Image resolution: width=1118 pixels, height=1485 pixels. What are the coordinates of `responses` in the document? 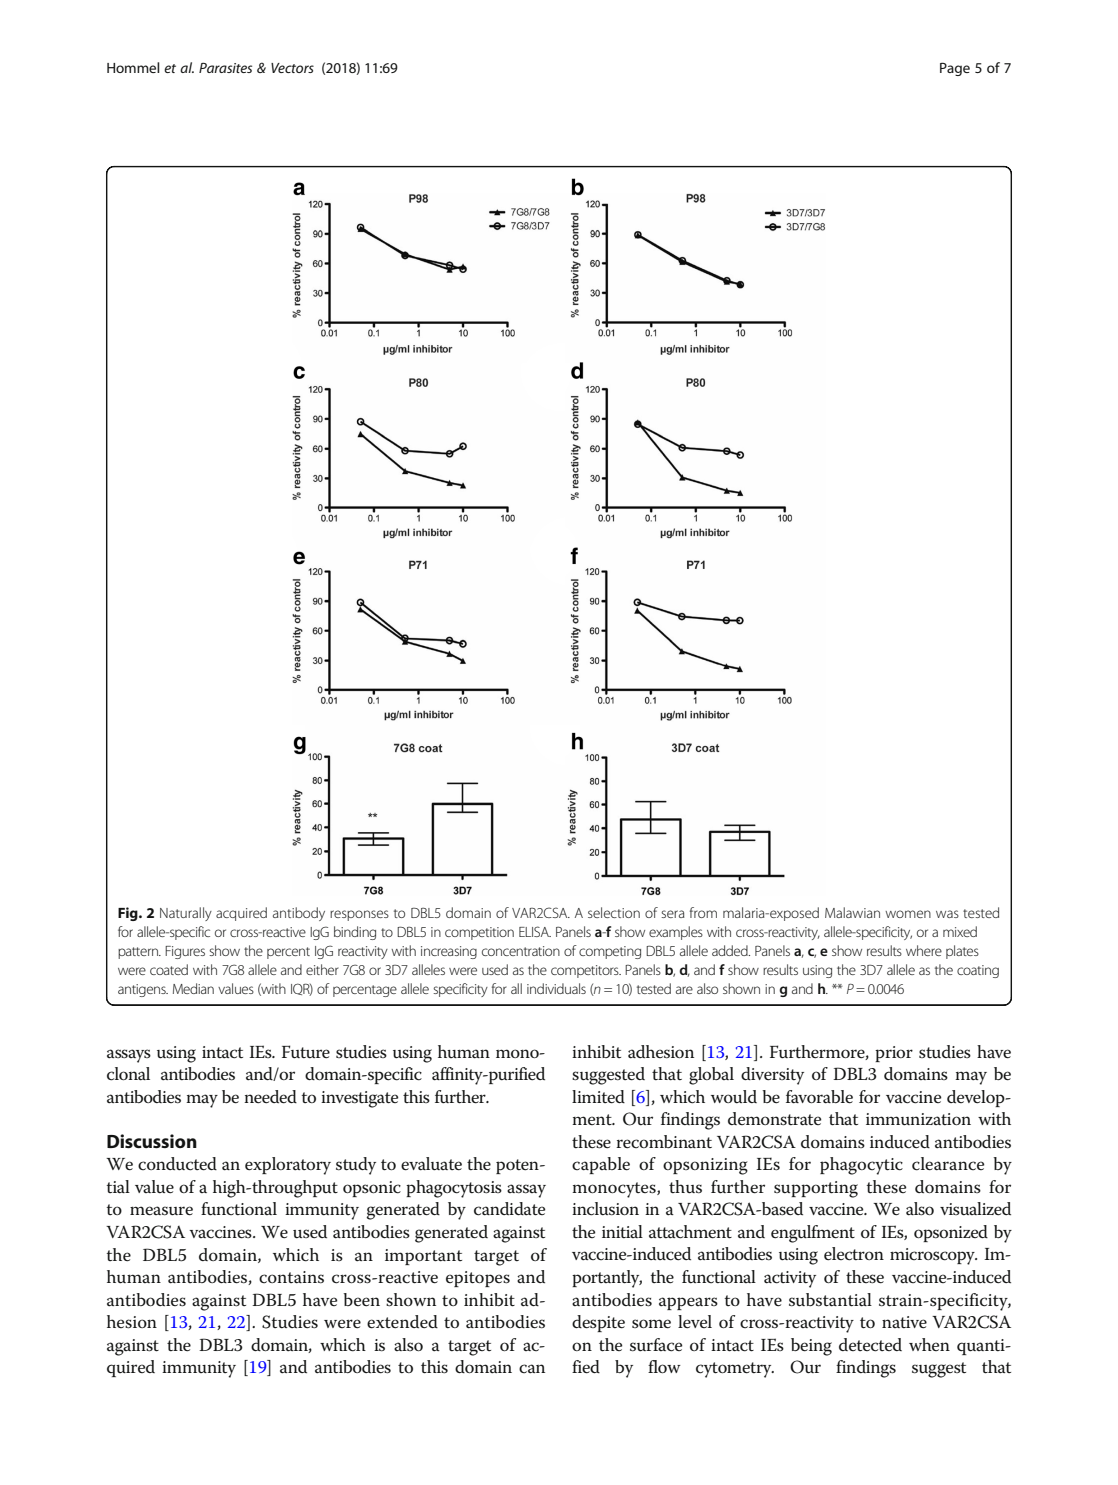 It's located at (359, 915).
